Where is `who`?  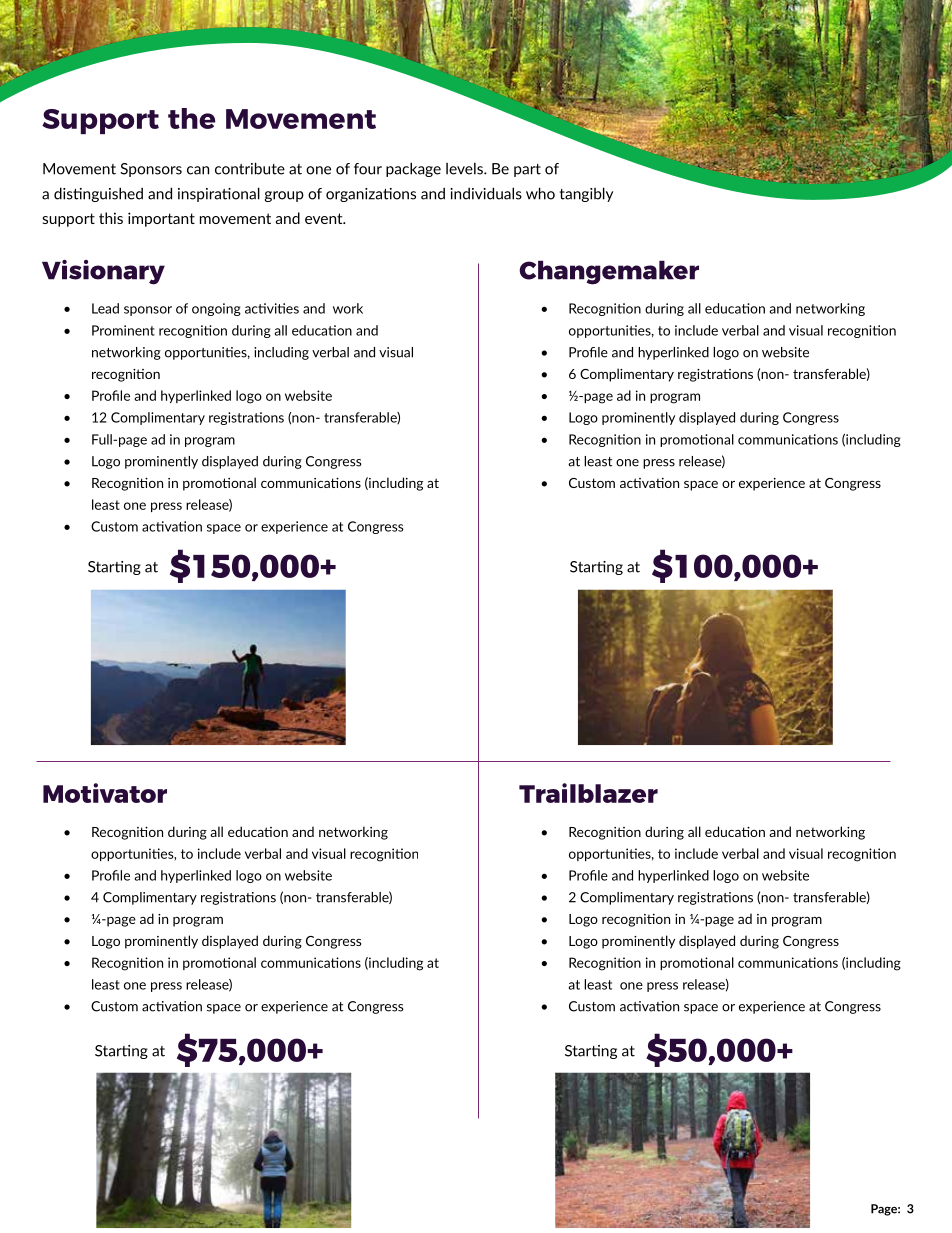 who is located at coordinates (540, 193).
